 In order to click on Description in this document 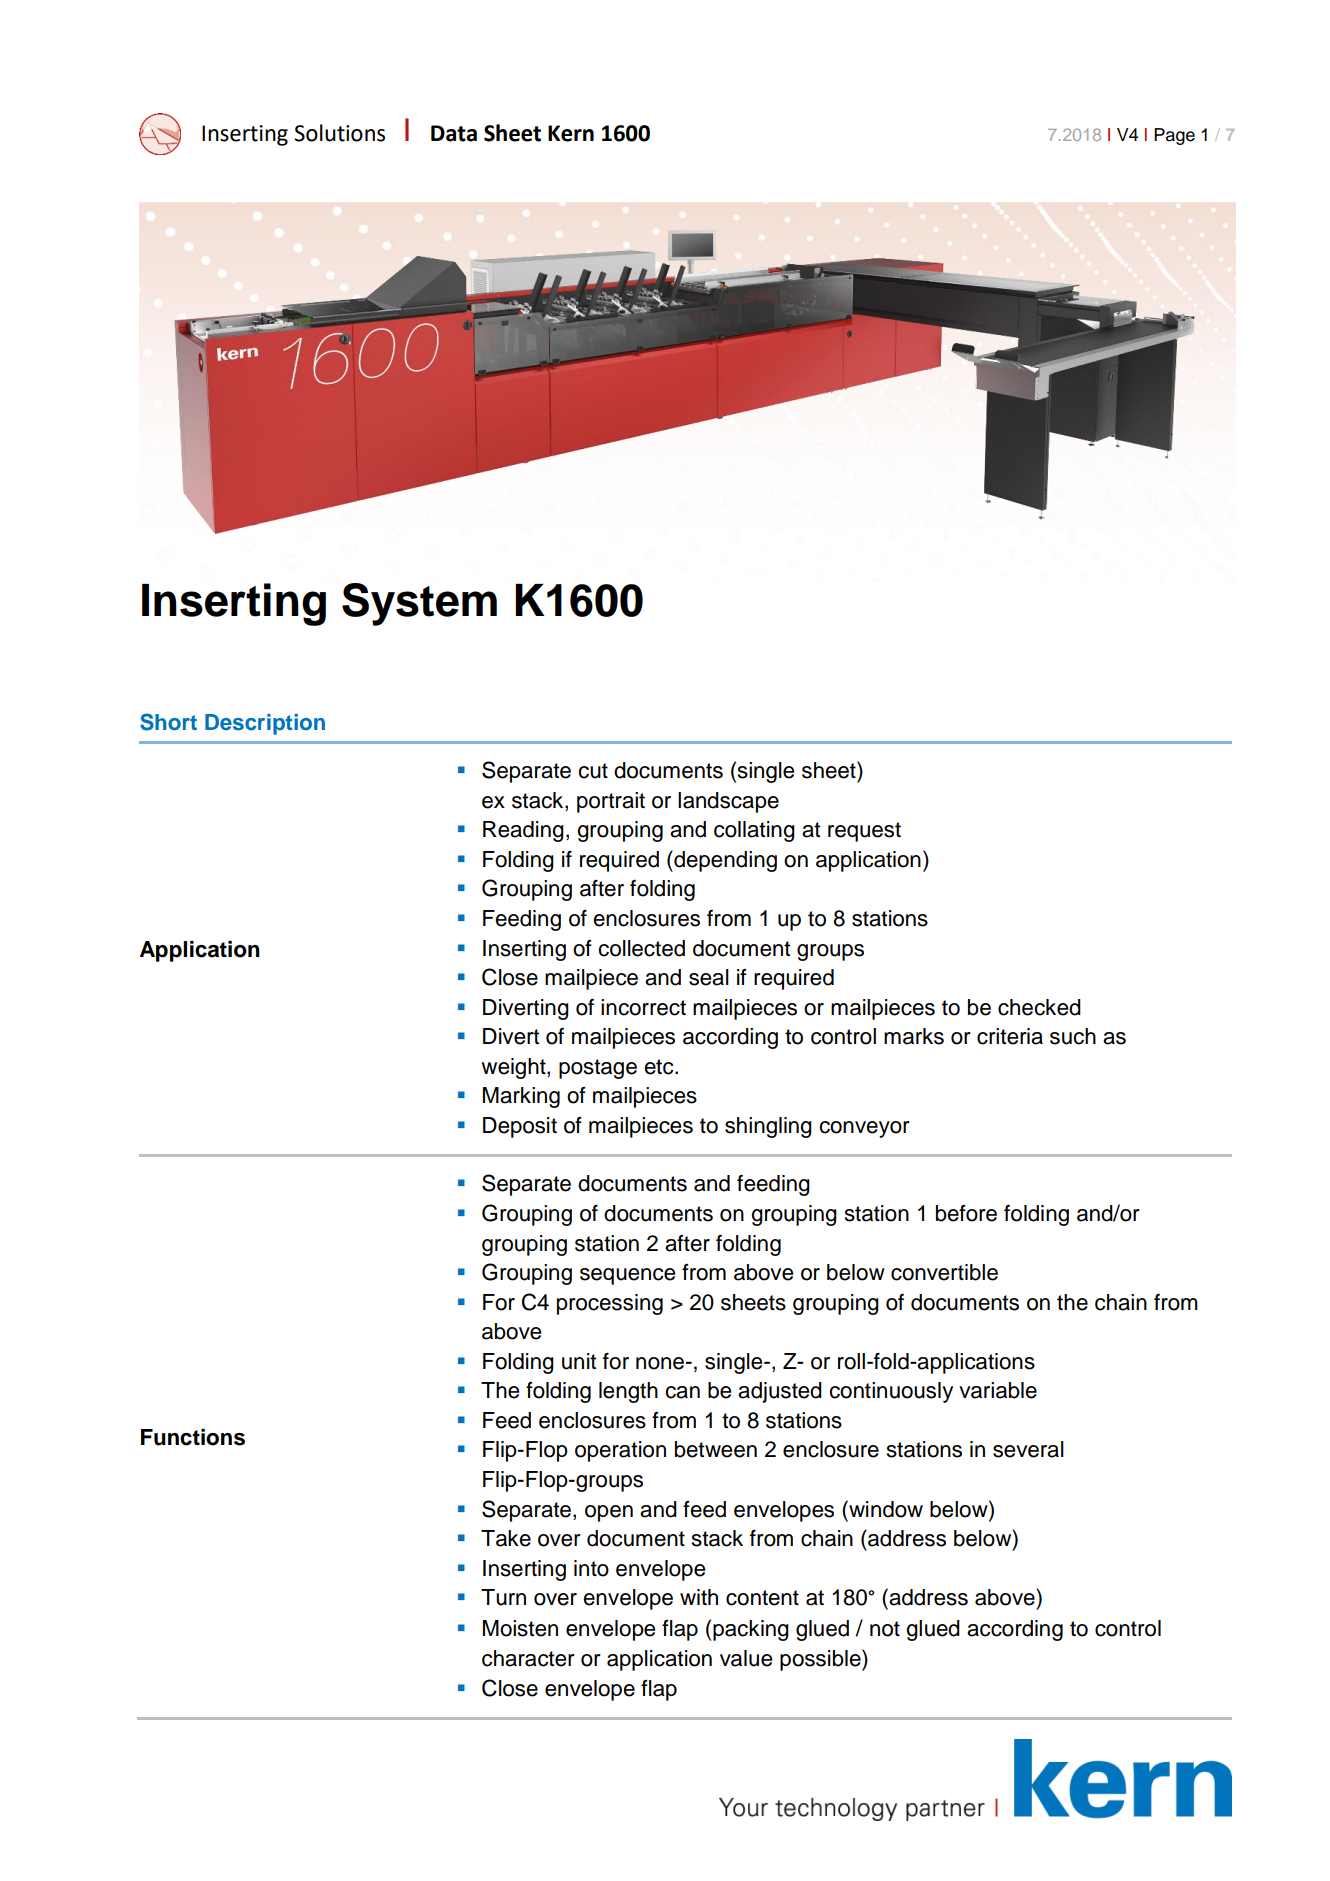, I will do `click(265, 724)`.
